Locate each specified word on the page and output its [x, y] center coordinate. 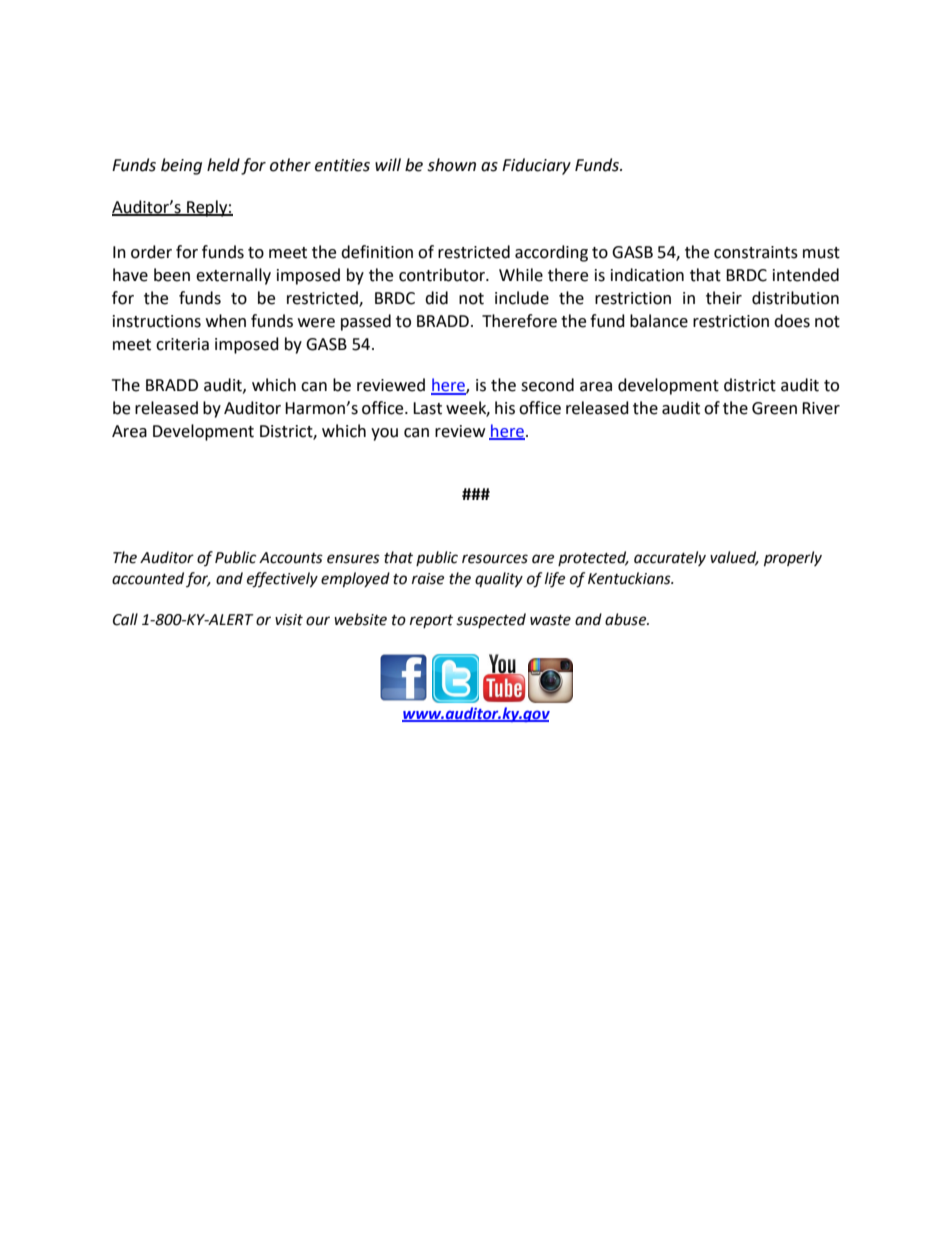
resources [495, 559]
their [724, 298]
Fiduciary [536, 166]
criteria [182, 344]
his [505, 408]
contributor [443, 275]
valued [734, 558]
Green [774, 408]
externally [233, 276]
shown [451, 165]
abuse [627, 619]
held [223, 165]
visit [289, 620]
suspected [491, 620]
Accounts [291, 558]
